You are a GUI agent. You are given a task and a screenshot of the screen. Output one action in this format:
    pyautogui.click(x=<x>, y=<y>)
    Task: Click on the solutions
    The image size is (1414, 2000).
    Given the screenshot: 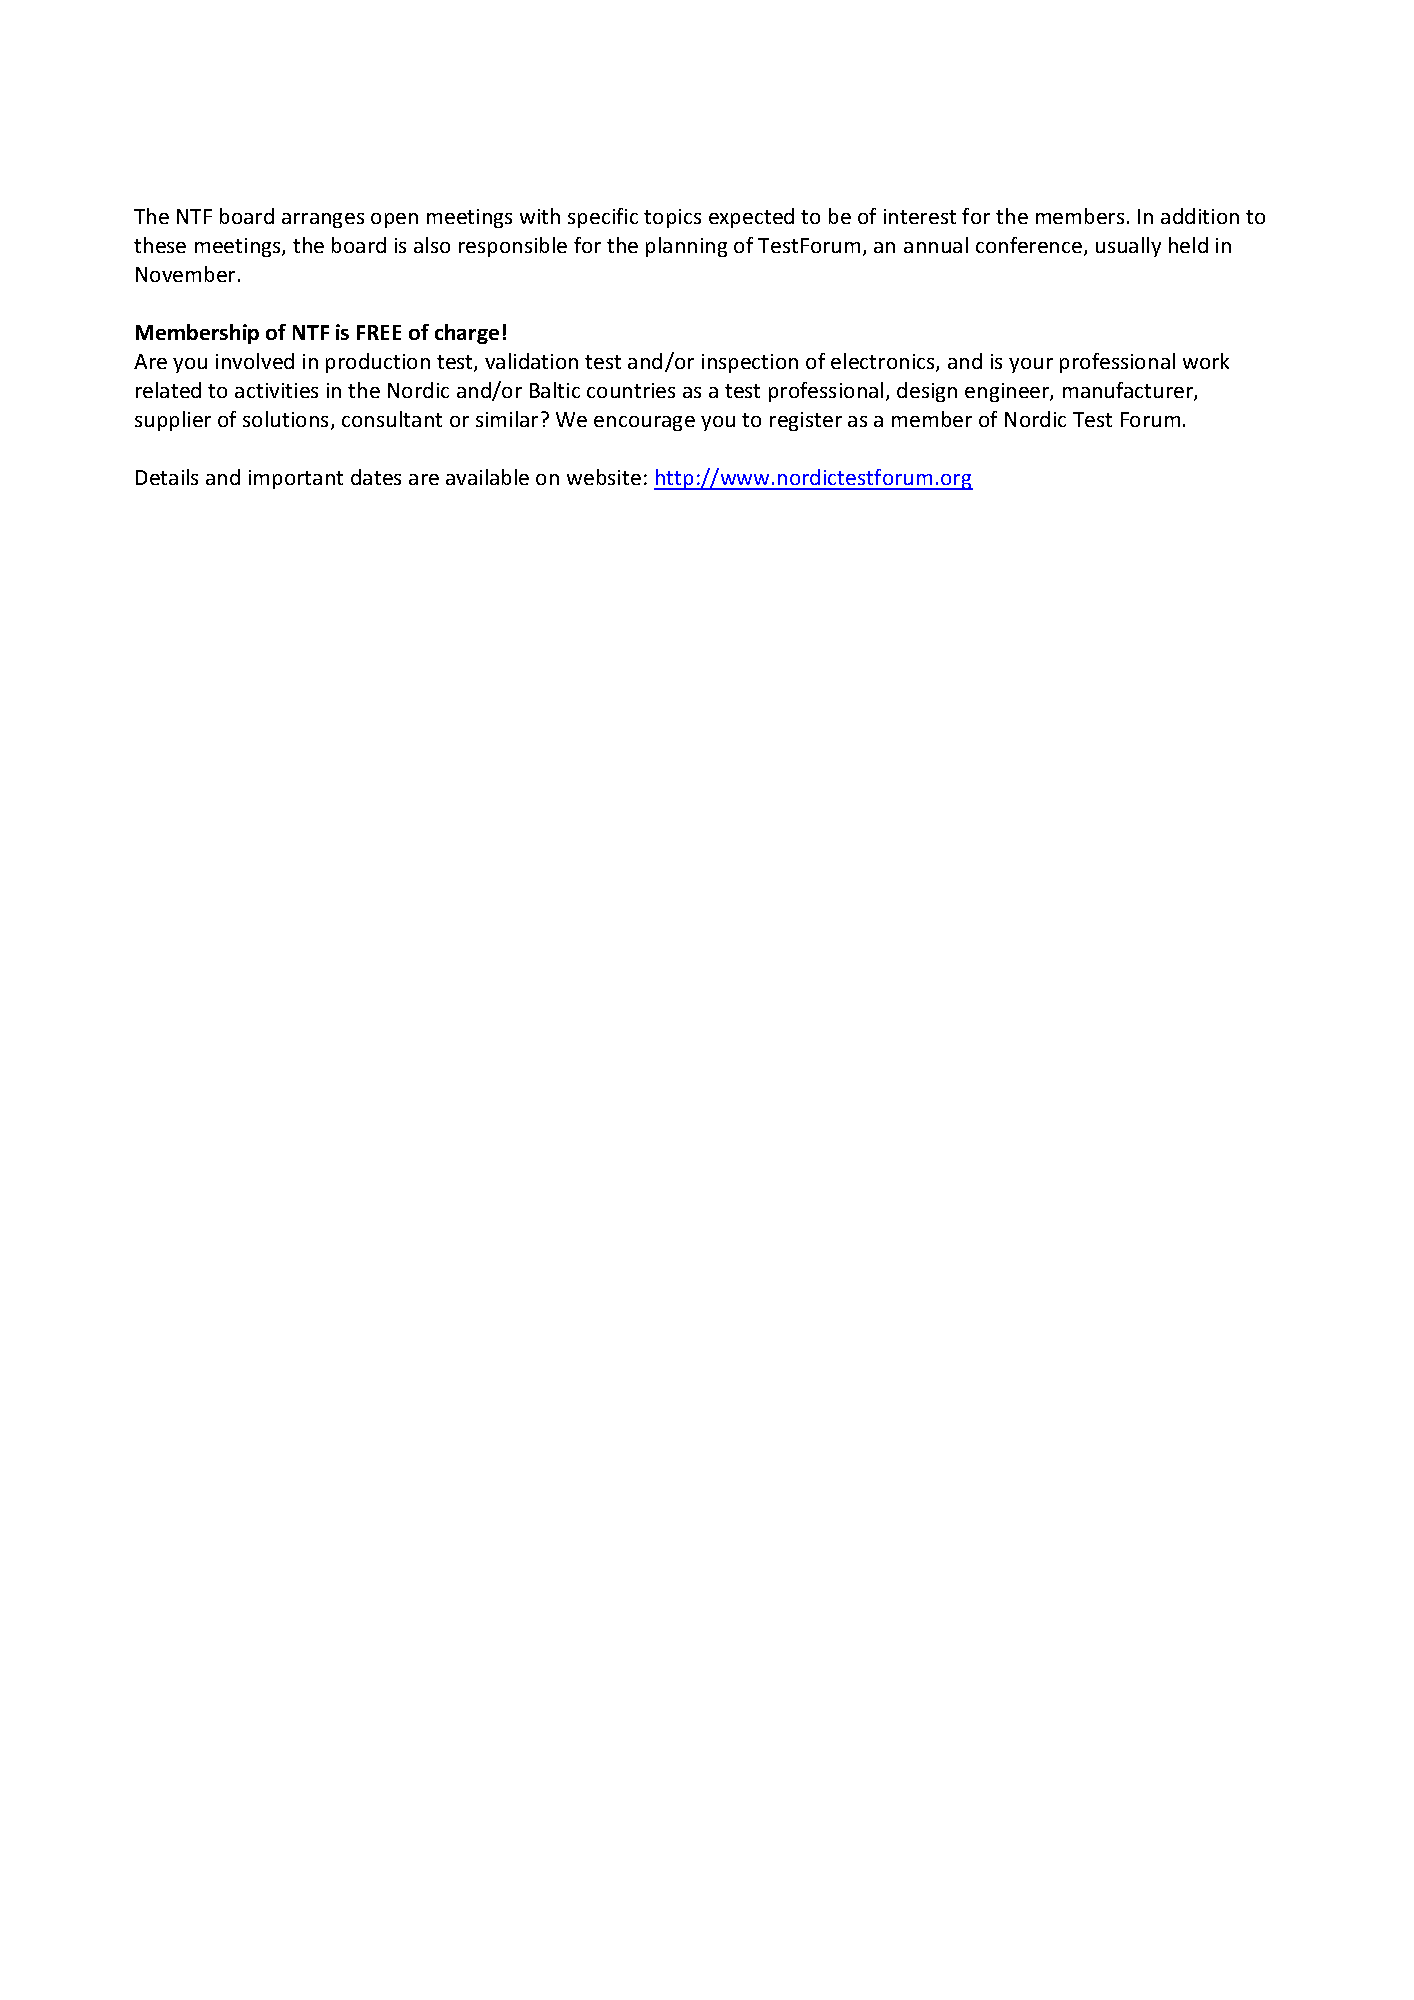 What is the action you would take?
    pyautogui.click(x=287, y=420)
